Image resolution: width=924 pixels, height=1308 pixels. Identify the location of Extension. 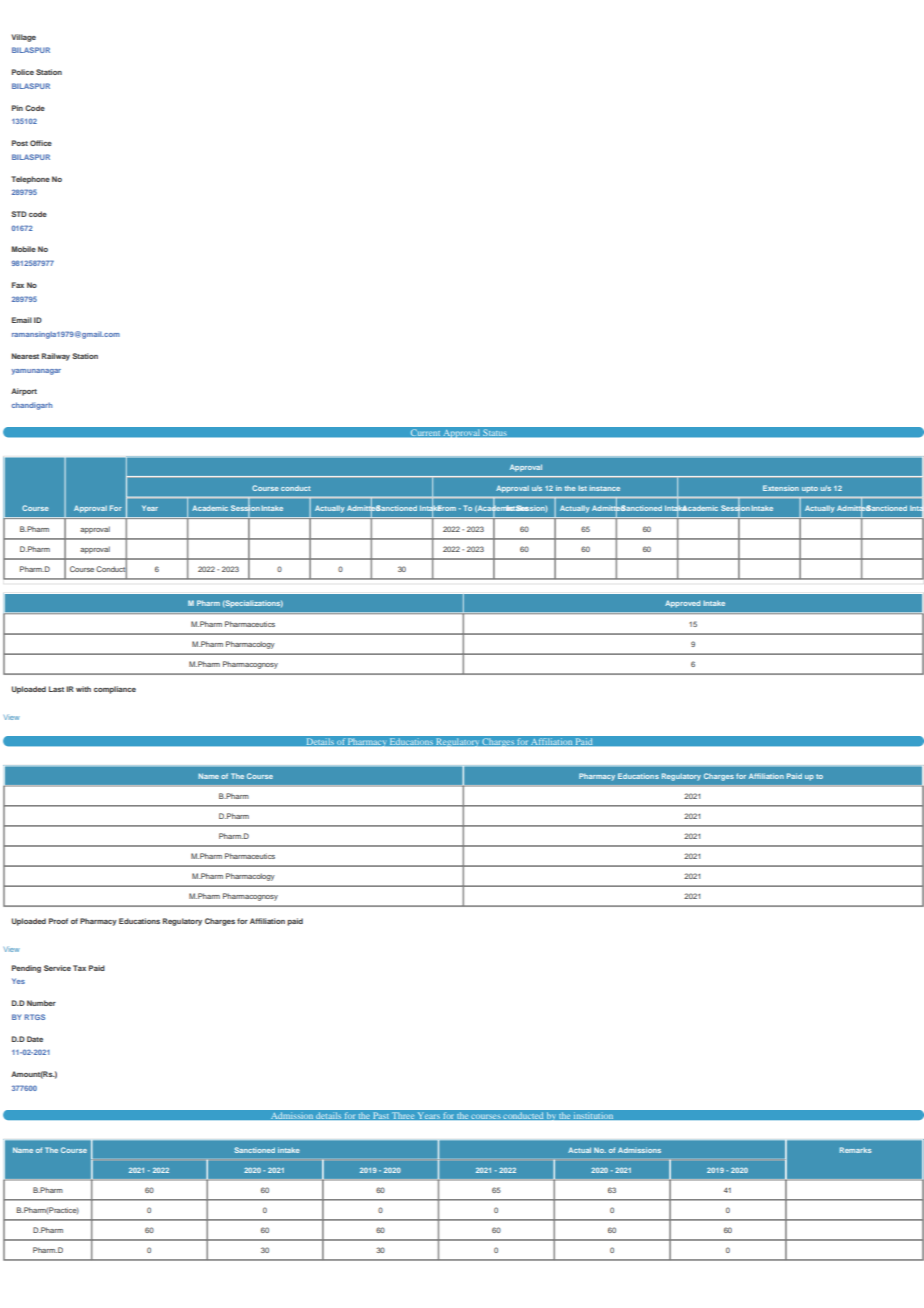
(781, 488).
